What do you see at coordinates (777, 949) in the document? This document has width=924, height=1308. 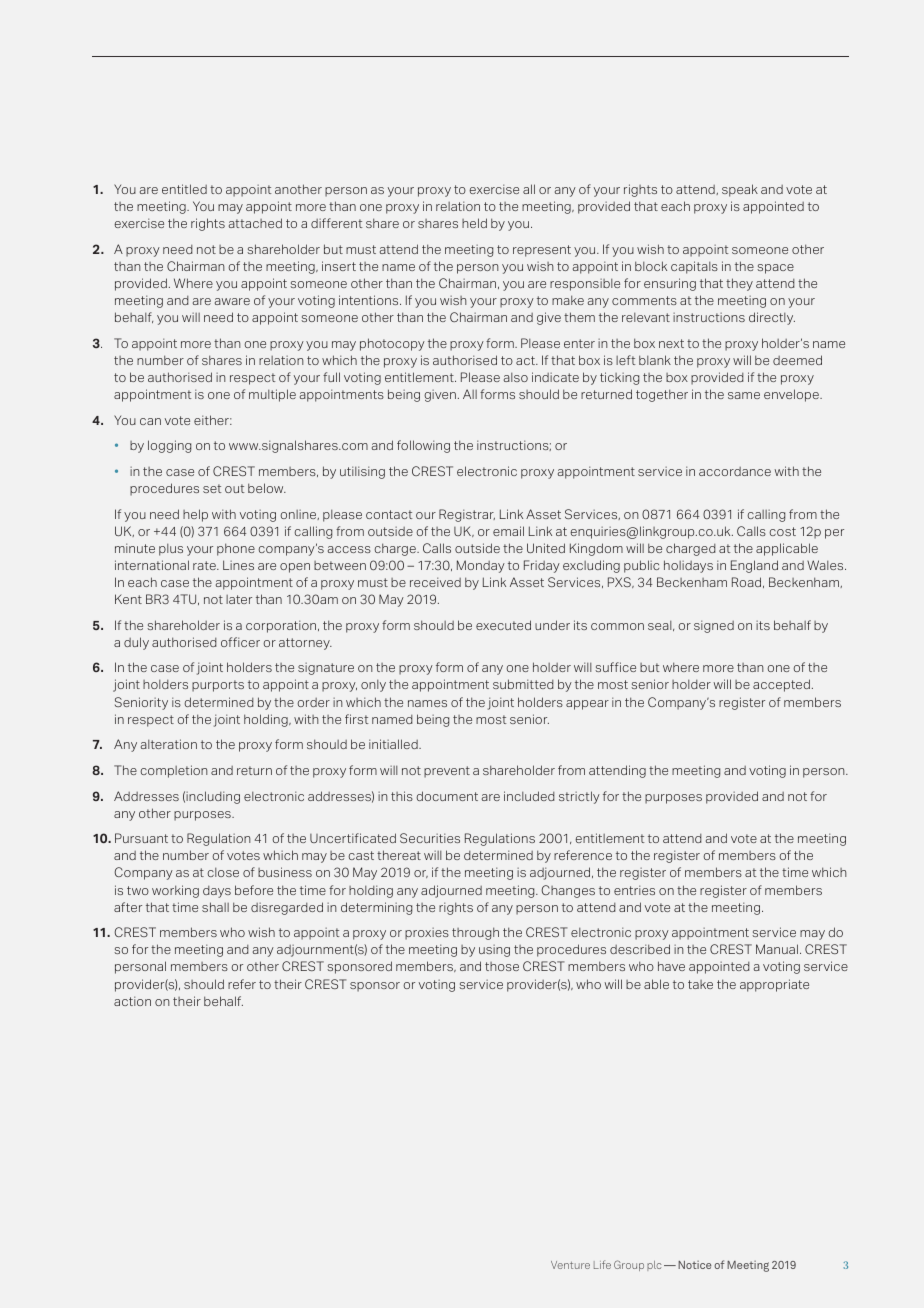 I see `Manual` at bounding box center [777, 949].
